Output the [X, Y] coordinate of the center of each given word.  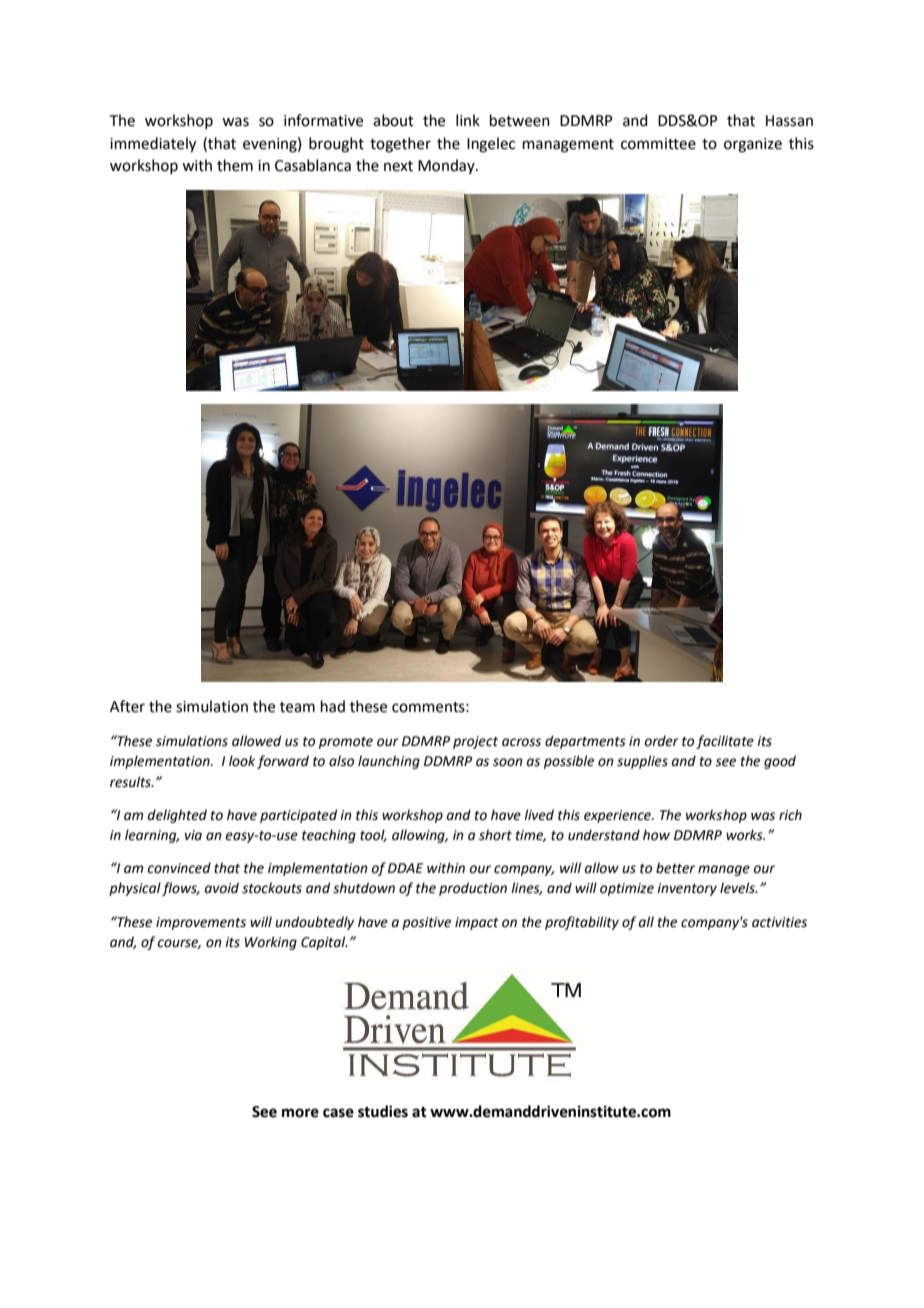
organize [753, 145]
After [127, 706]
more [300, 1113]
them [235, 165]
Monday [447, 166]
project [475, 742]
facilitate [725, 742]
